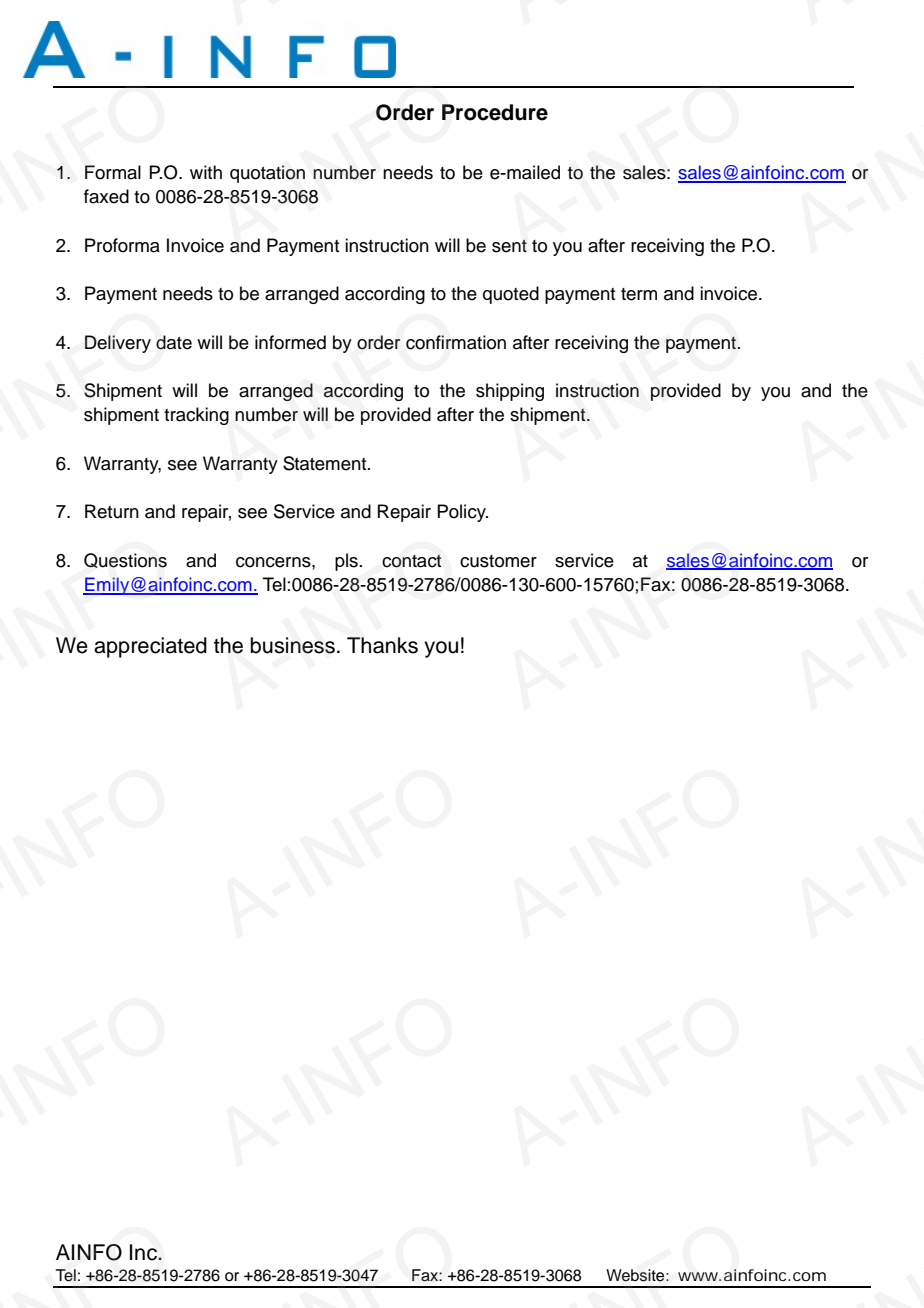  Describe the element at coordinates (456, 342) in the screenshot. I see `confirmation` at that location.
